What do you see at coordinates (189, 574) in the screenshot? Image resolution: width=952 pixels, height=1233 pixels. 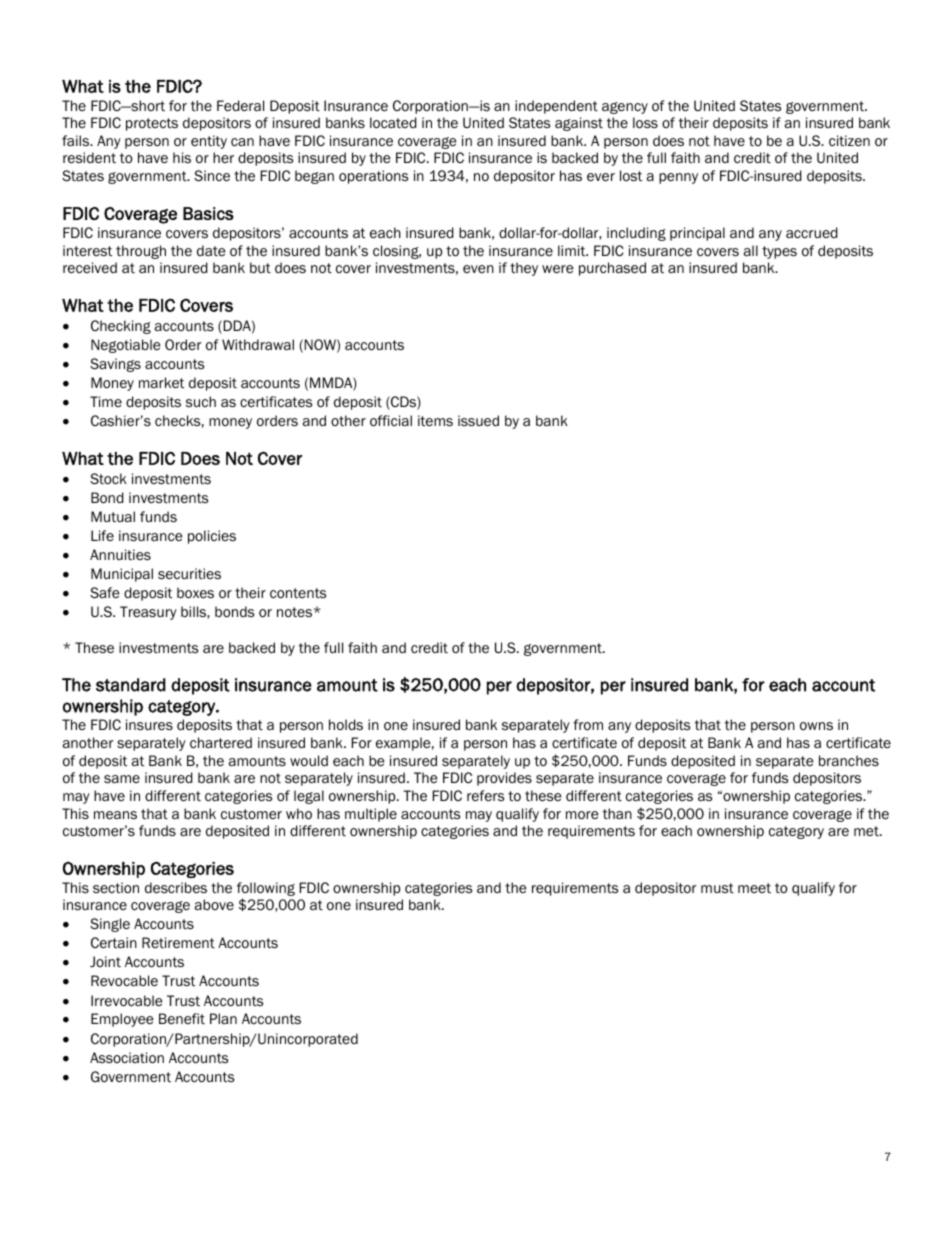 I see `securities` at bounding box center [189, 574].
